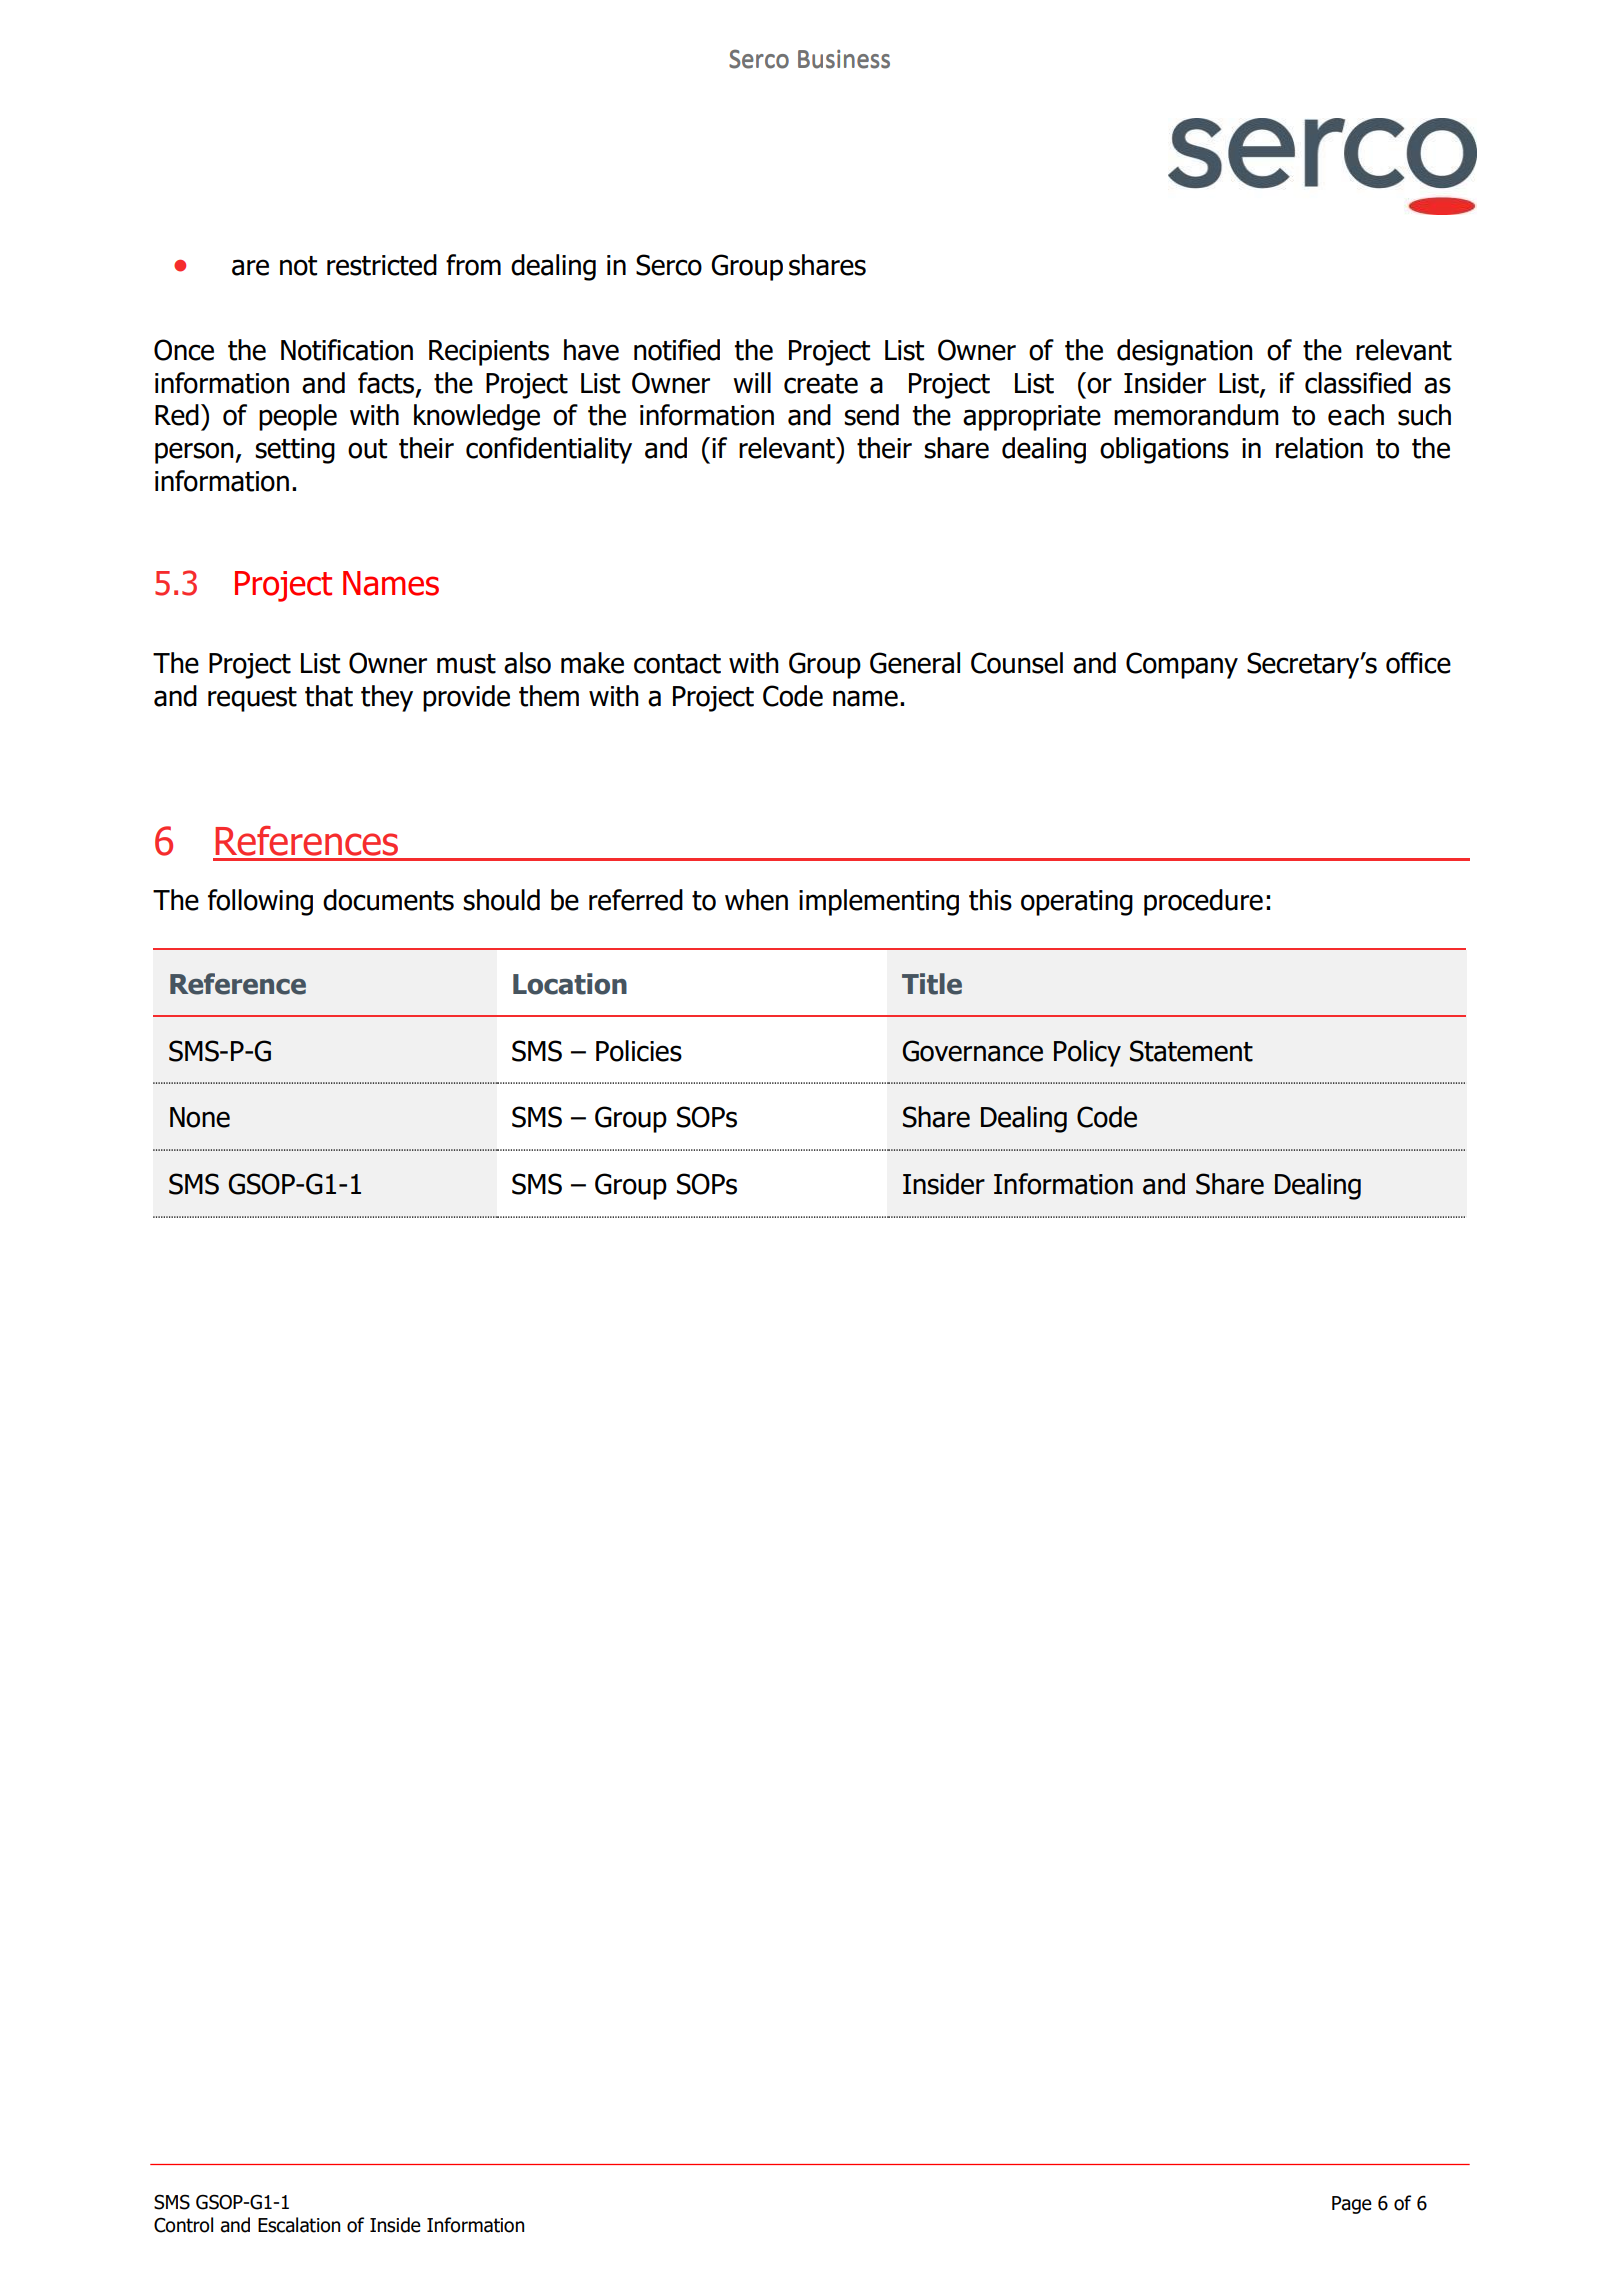  What do you see at coordinates (347, 350) in the document?
I see `Notification` at bounding box center [347, 350].
